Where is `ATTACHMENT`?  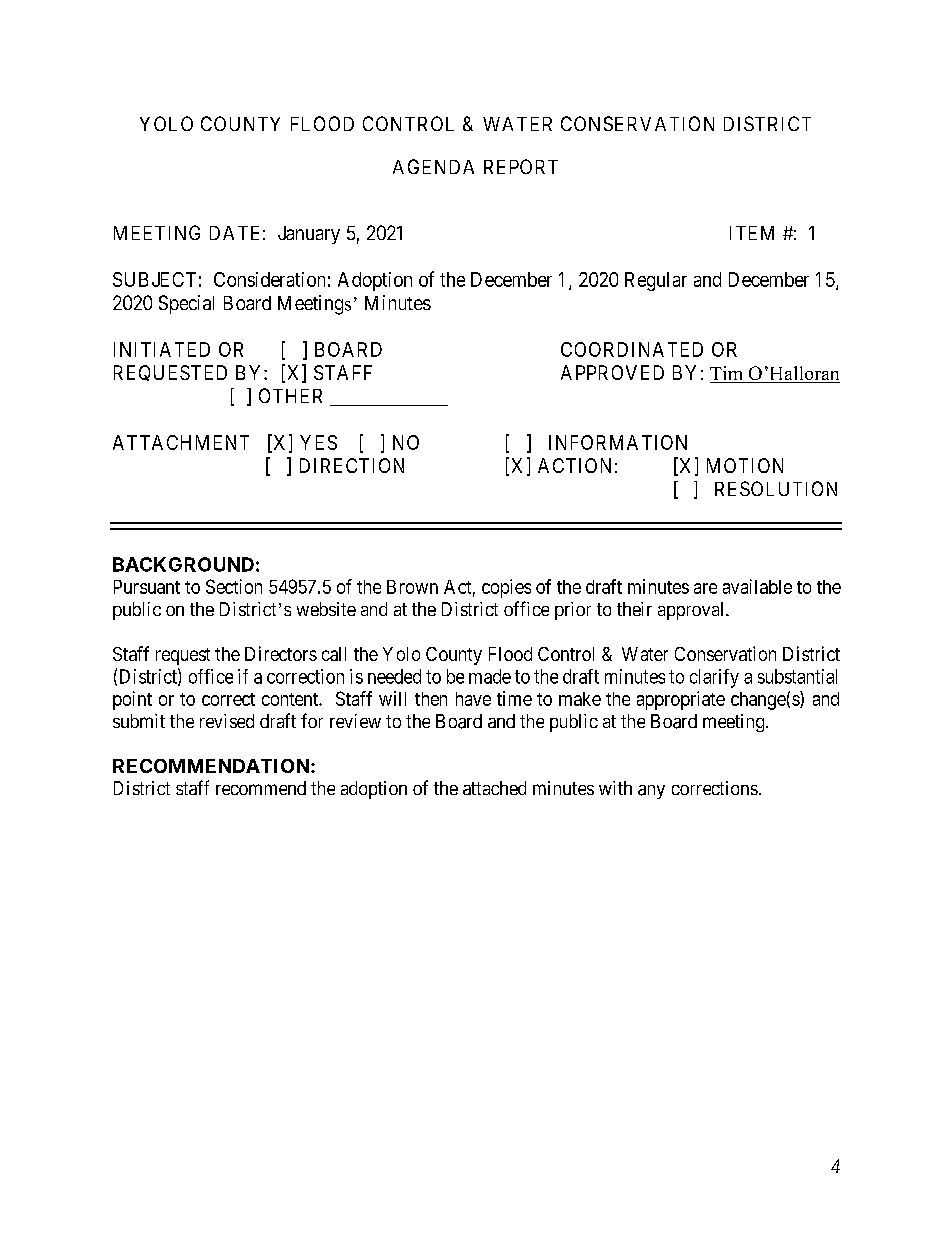
ATTACHMENT is located at coordinates (181, 442).
